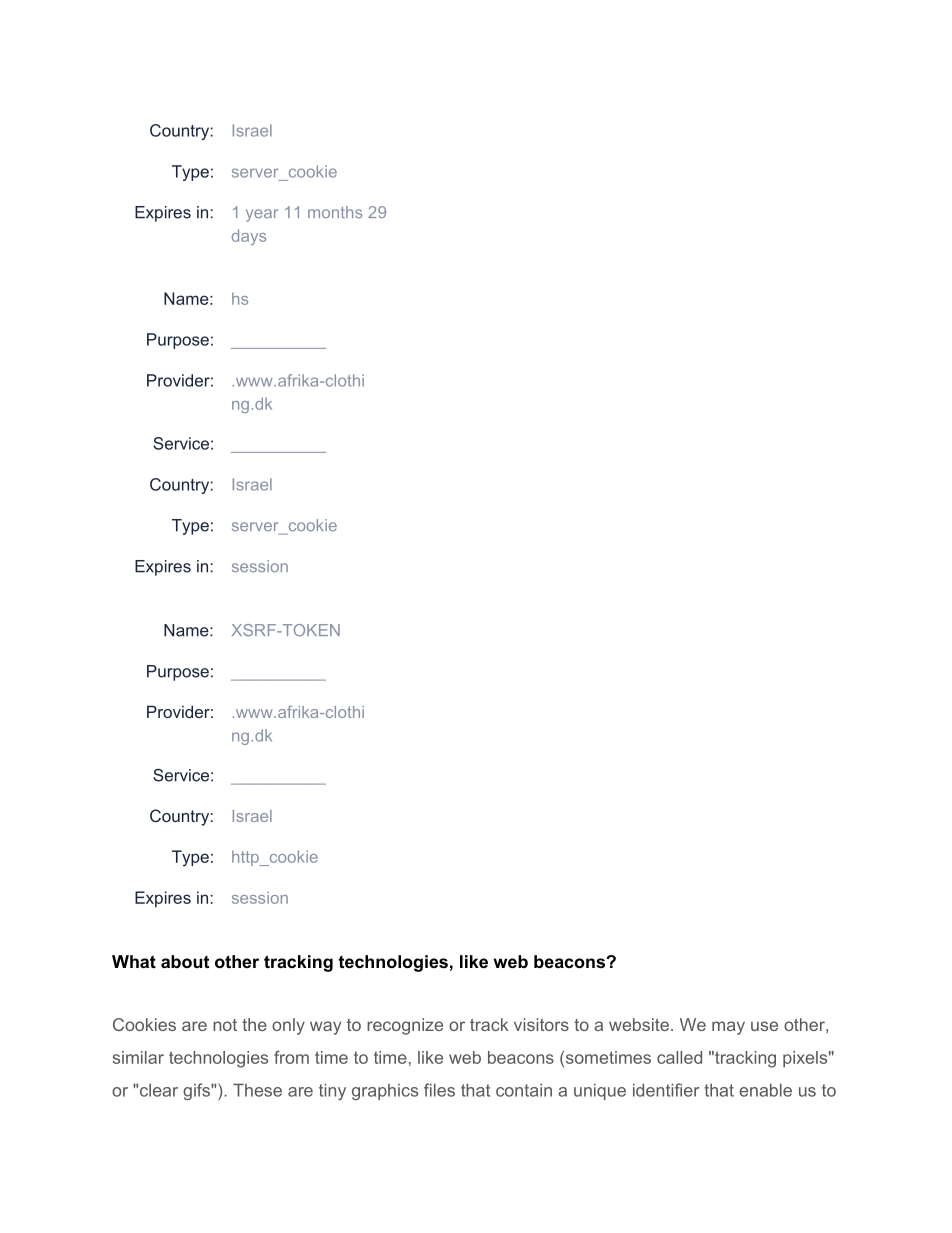  What do you see at coordinates (335, 212) in the image?
I see `months` at bounding box center [335, 212].
